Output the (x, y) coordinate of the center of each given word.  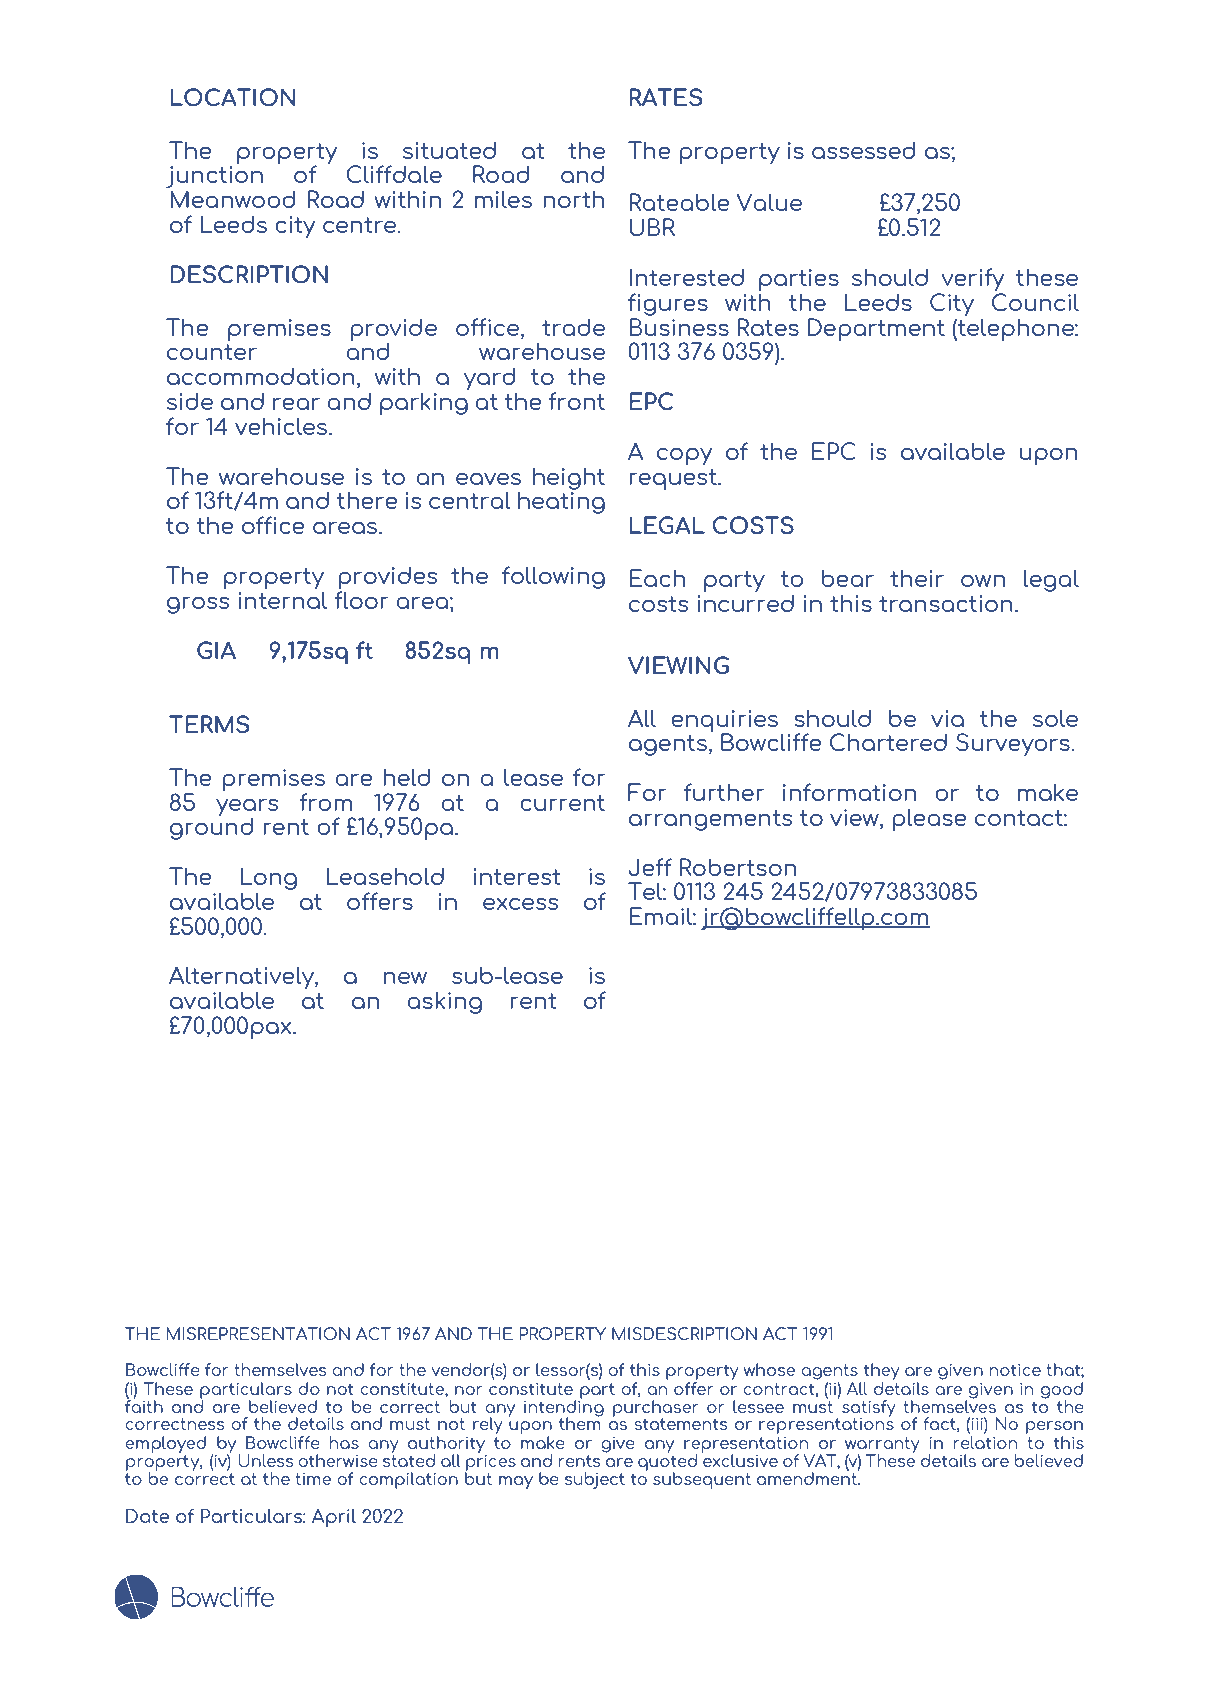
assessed (864, 150)
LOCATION (233, 97)
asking (444, 1002)
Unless (266, 1460)
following (553, 577)
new (405, 978)
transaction (946, 603)
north (573, 199)
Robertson (738, 867)
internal (282, 600)
